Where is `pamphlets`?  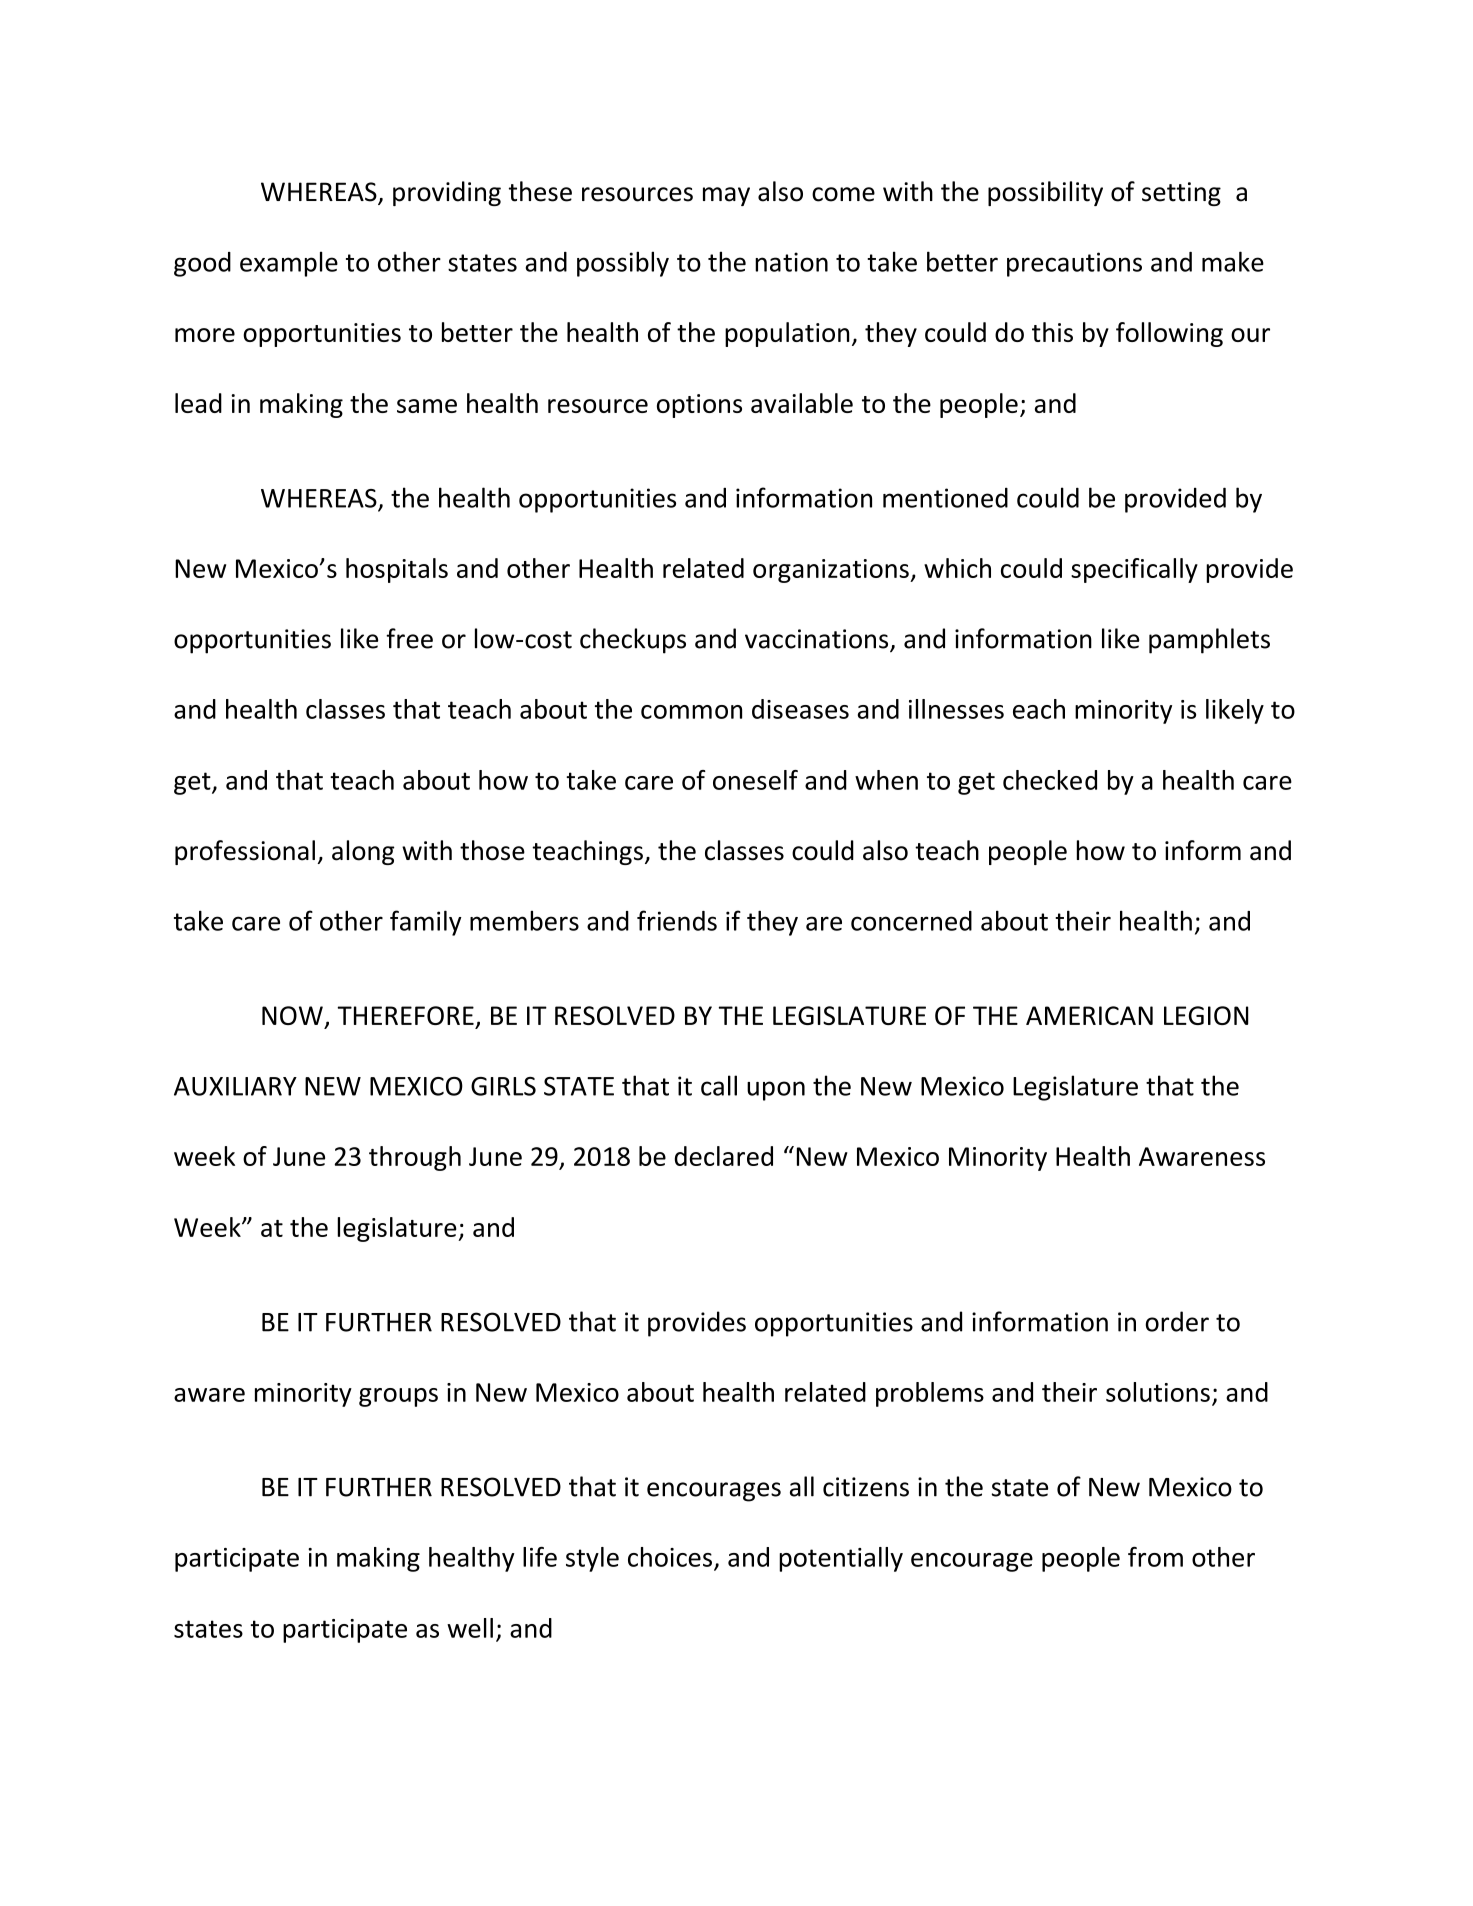 pamphlets is located at coordinates (1209, 641).
